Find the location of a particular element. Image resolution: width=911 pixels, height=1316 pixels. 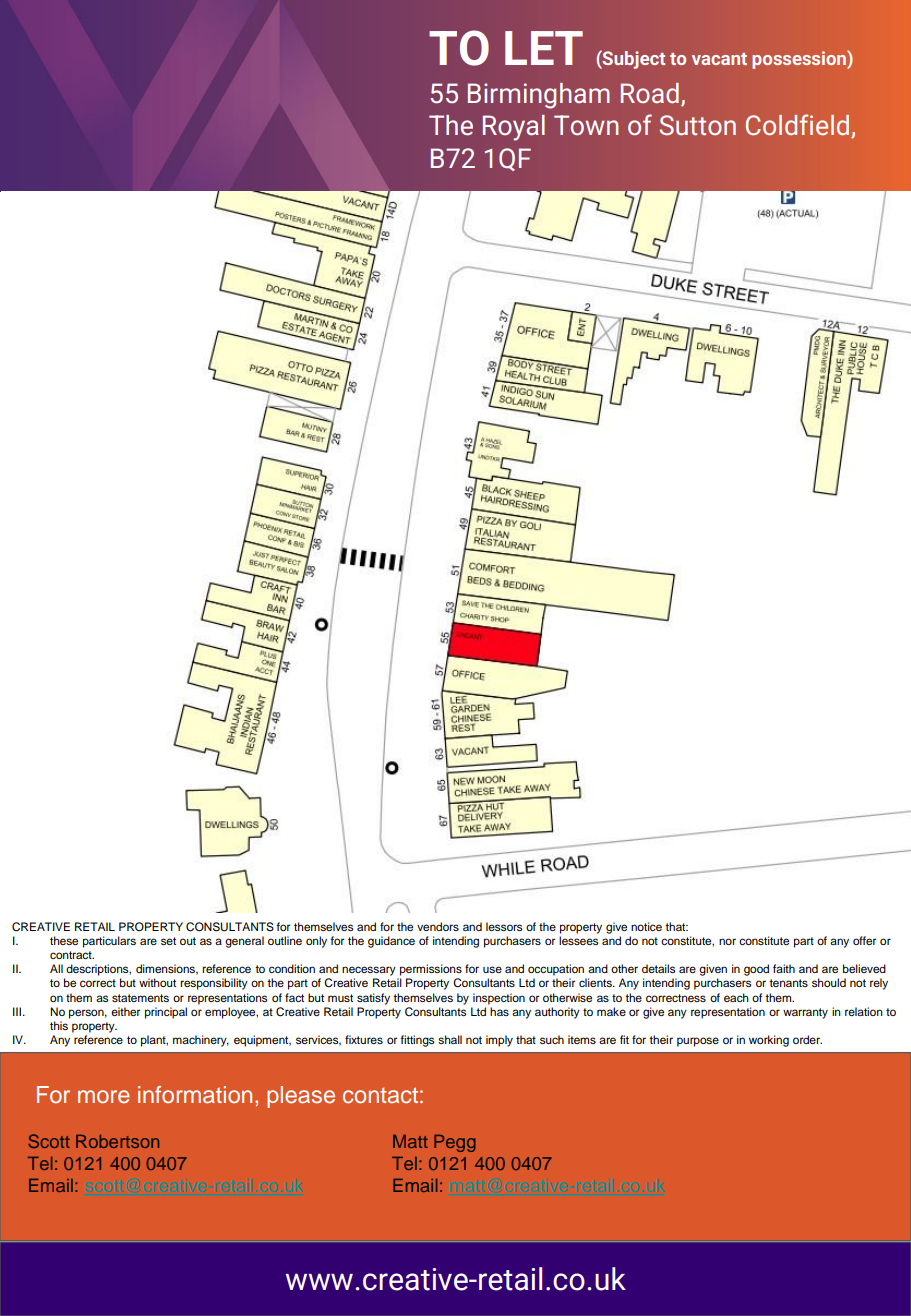

lessors is located at coordinates (504, 926).
